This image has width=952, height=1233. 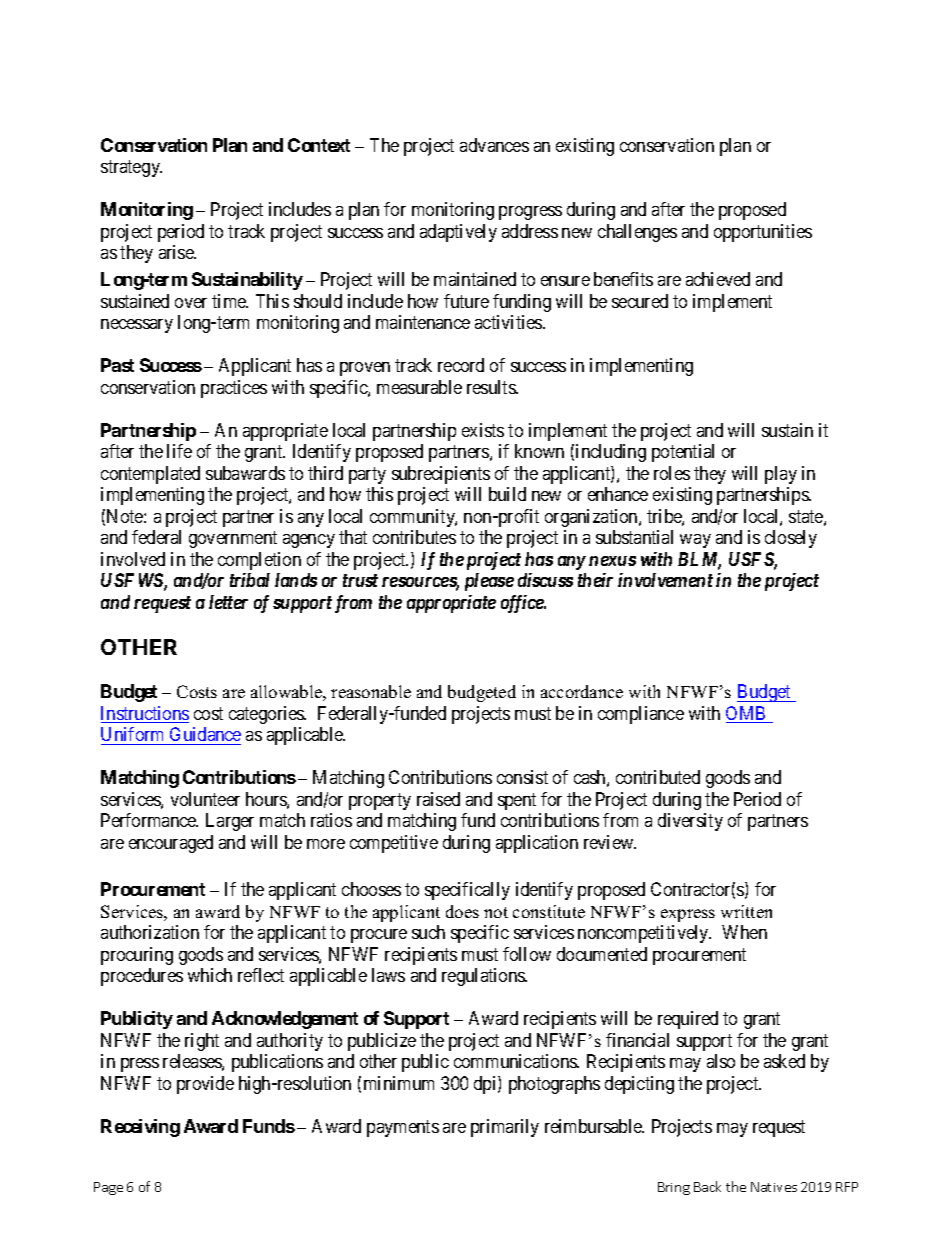 I want to click on Natives, so click(x=774, y=1187).
